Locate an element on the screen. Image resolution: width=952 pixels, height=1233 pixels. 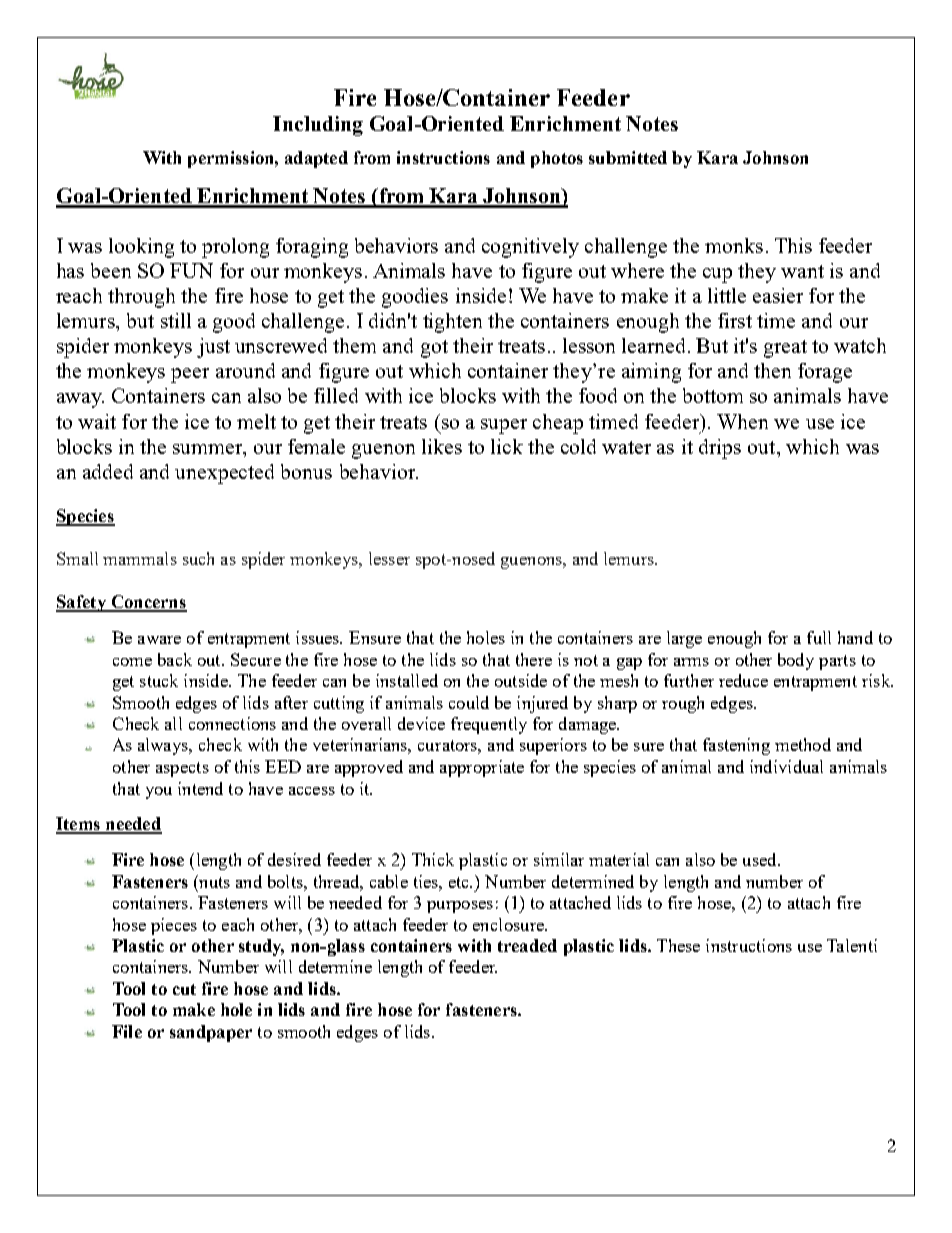
photos is located at coordinates (557, 159).
